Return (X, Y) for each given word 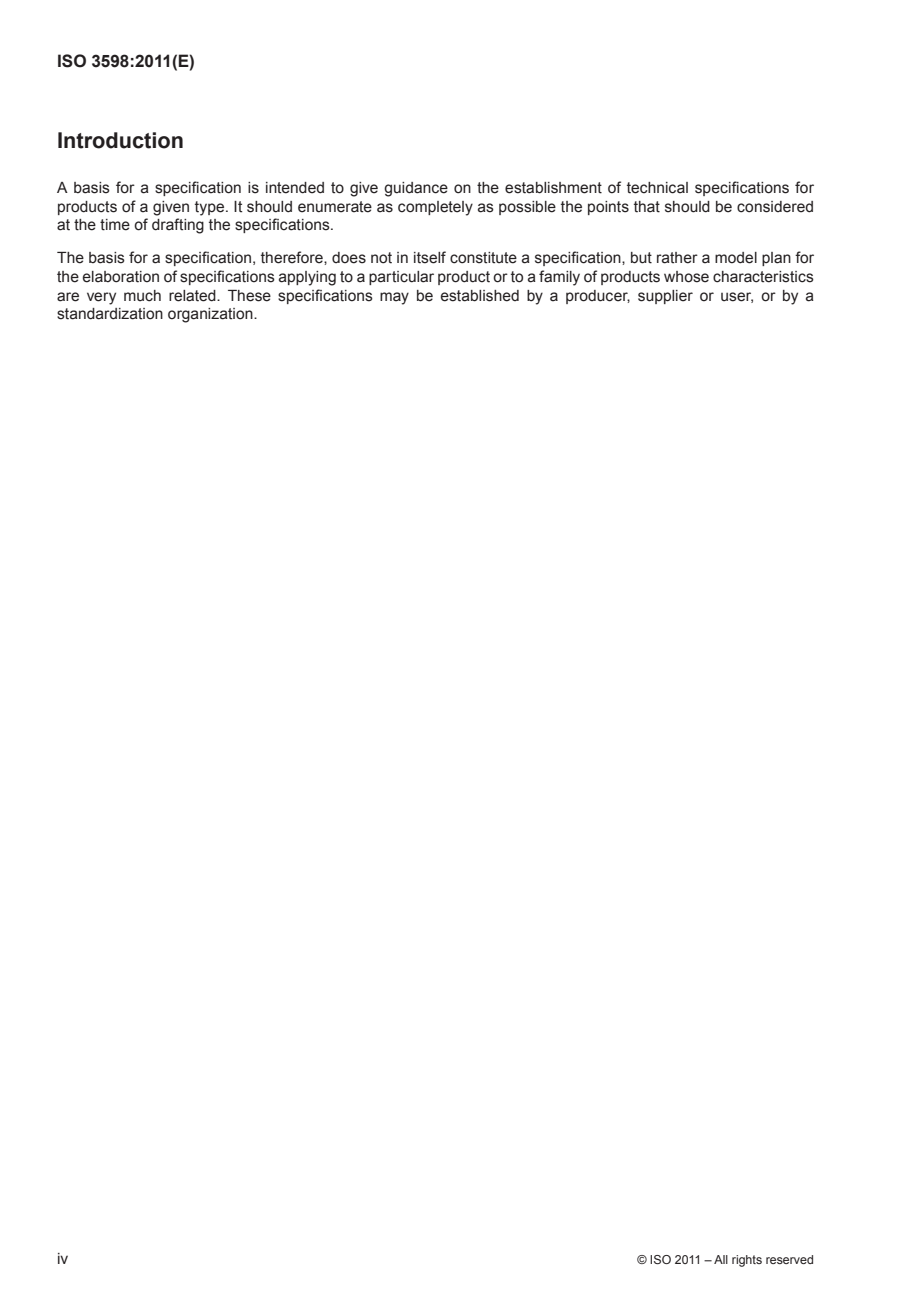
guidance (416, 189)
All (721, 1259)
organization (211, 315)
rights (747, 1261)
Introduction (120, 140)
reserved (789, 1259)
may (394, 298)
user (737, 297)
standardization (110, 314)
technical (657, 188)
